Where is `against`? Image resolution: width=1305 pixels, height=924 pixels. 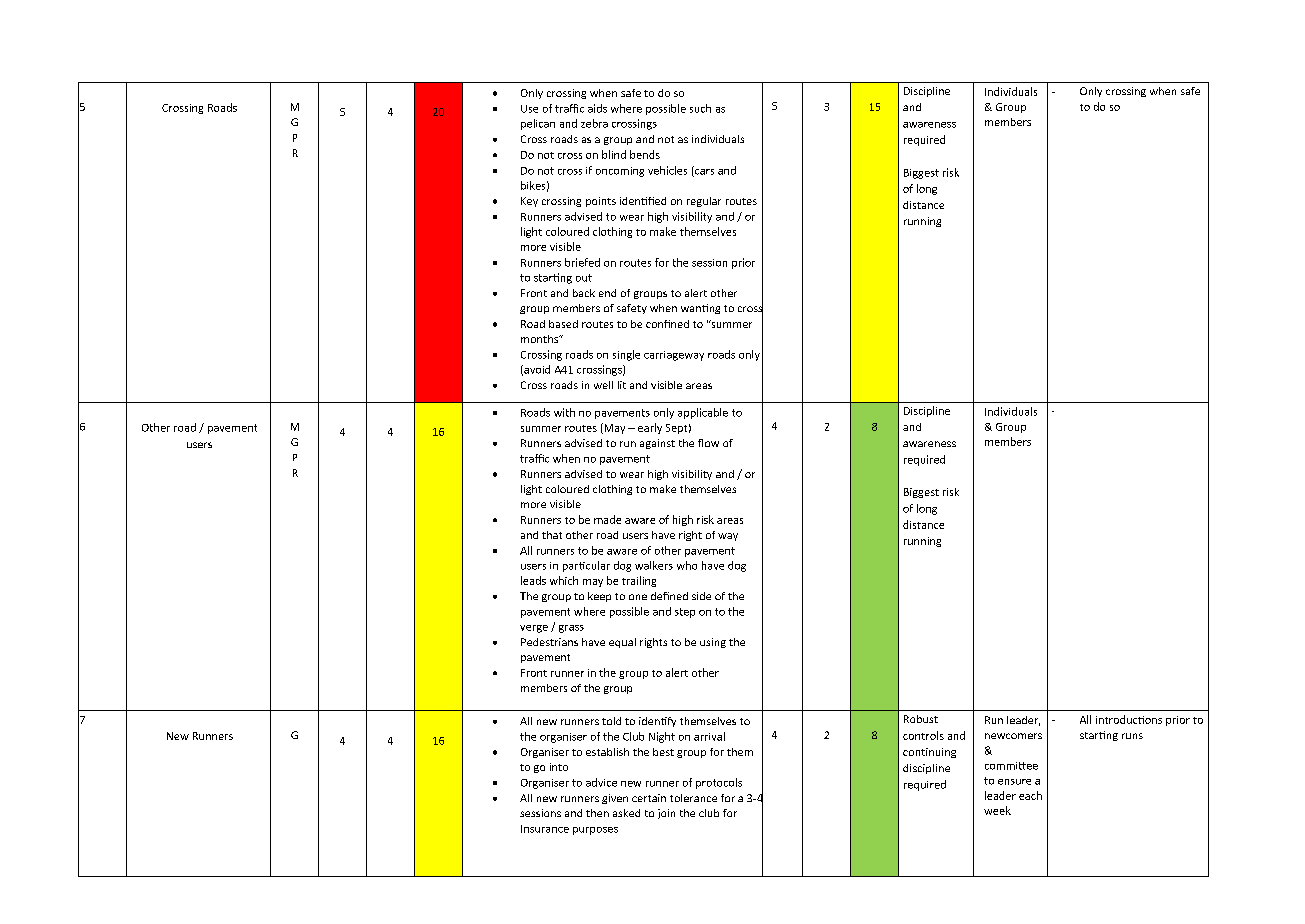 against is located at coordinates (657, 444).
